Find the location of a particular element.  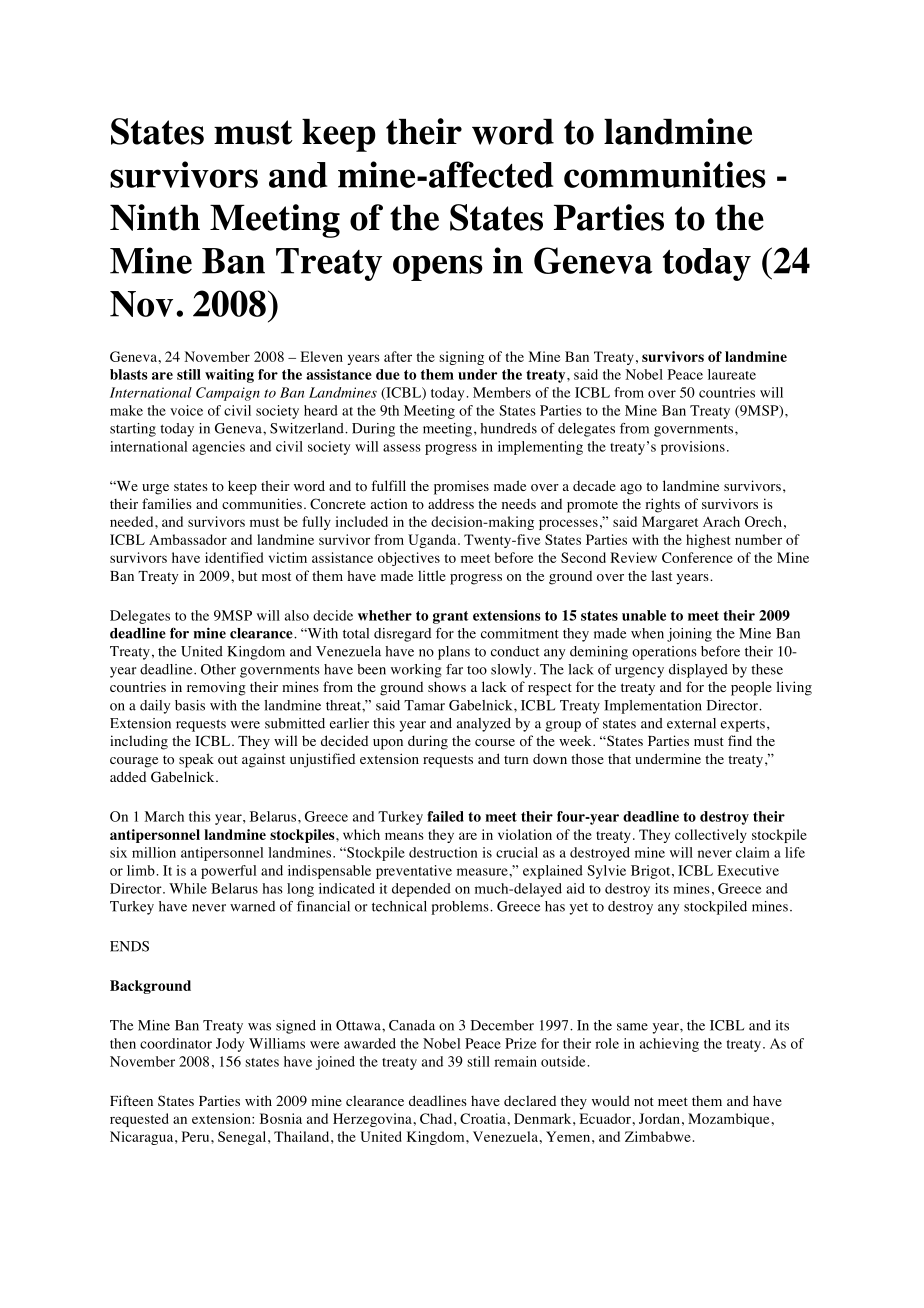

laureate is located at coordinates (732, 374).
